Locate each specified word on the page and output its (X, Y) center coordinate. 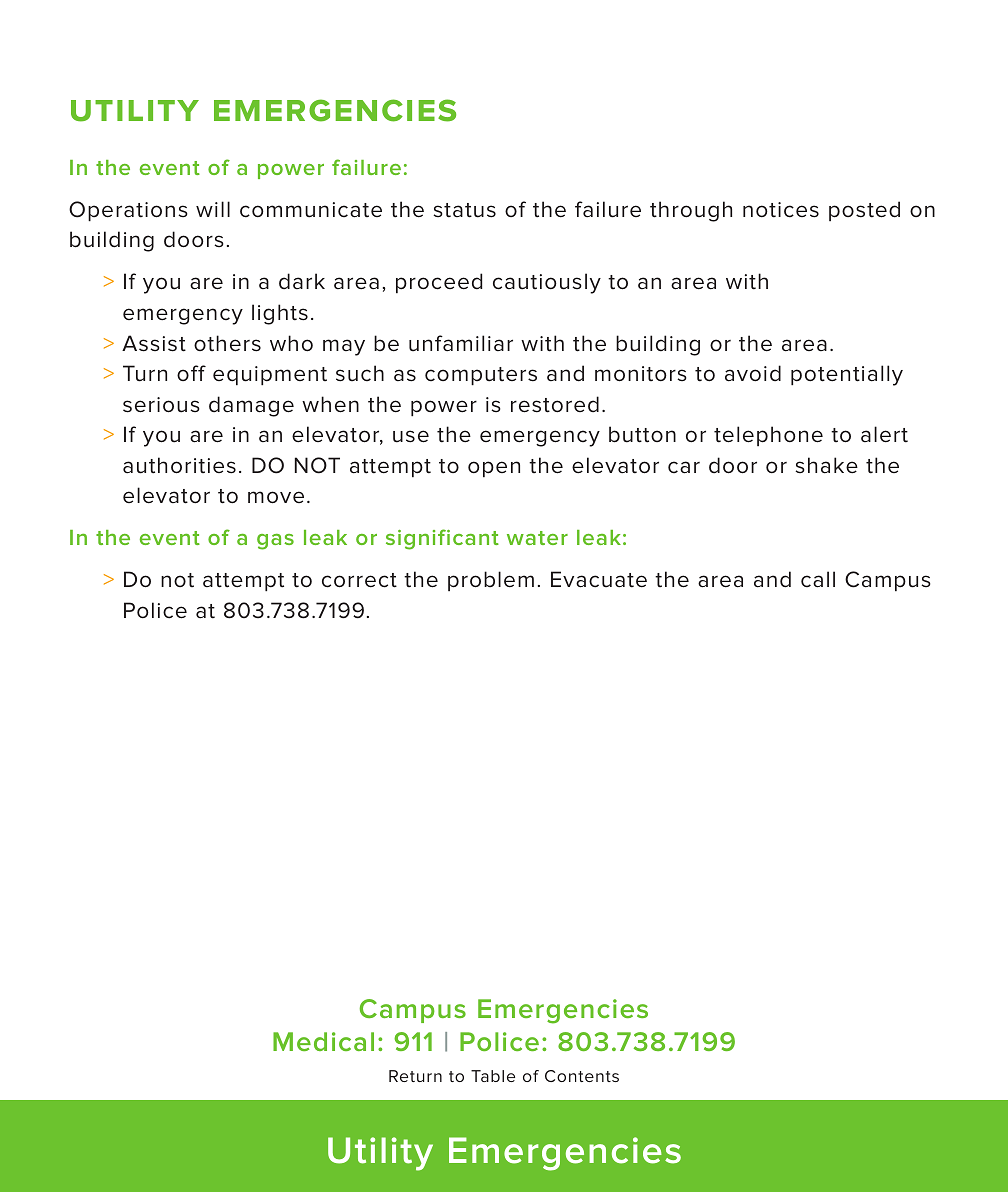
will (213, 209)
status (464, 210)
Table (493, 1076)
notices (781, 210)
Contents (582, 1076)
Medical (323, 1041)
